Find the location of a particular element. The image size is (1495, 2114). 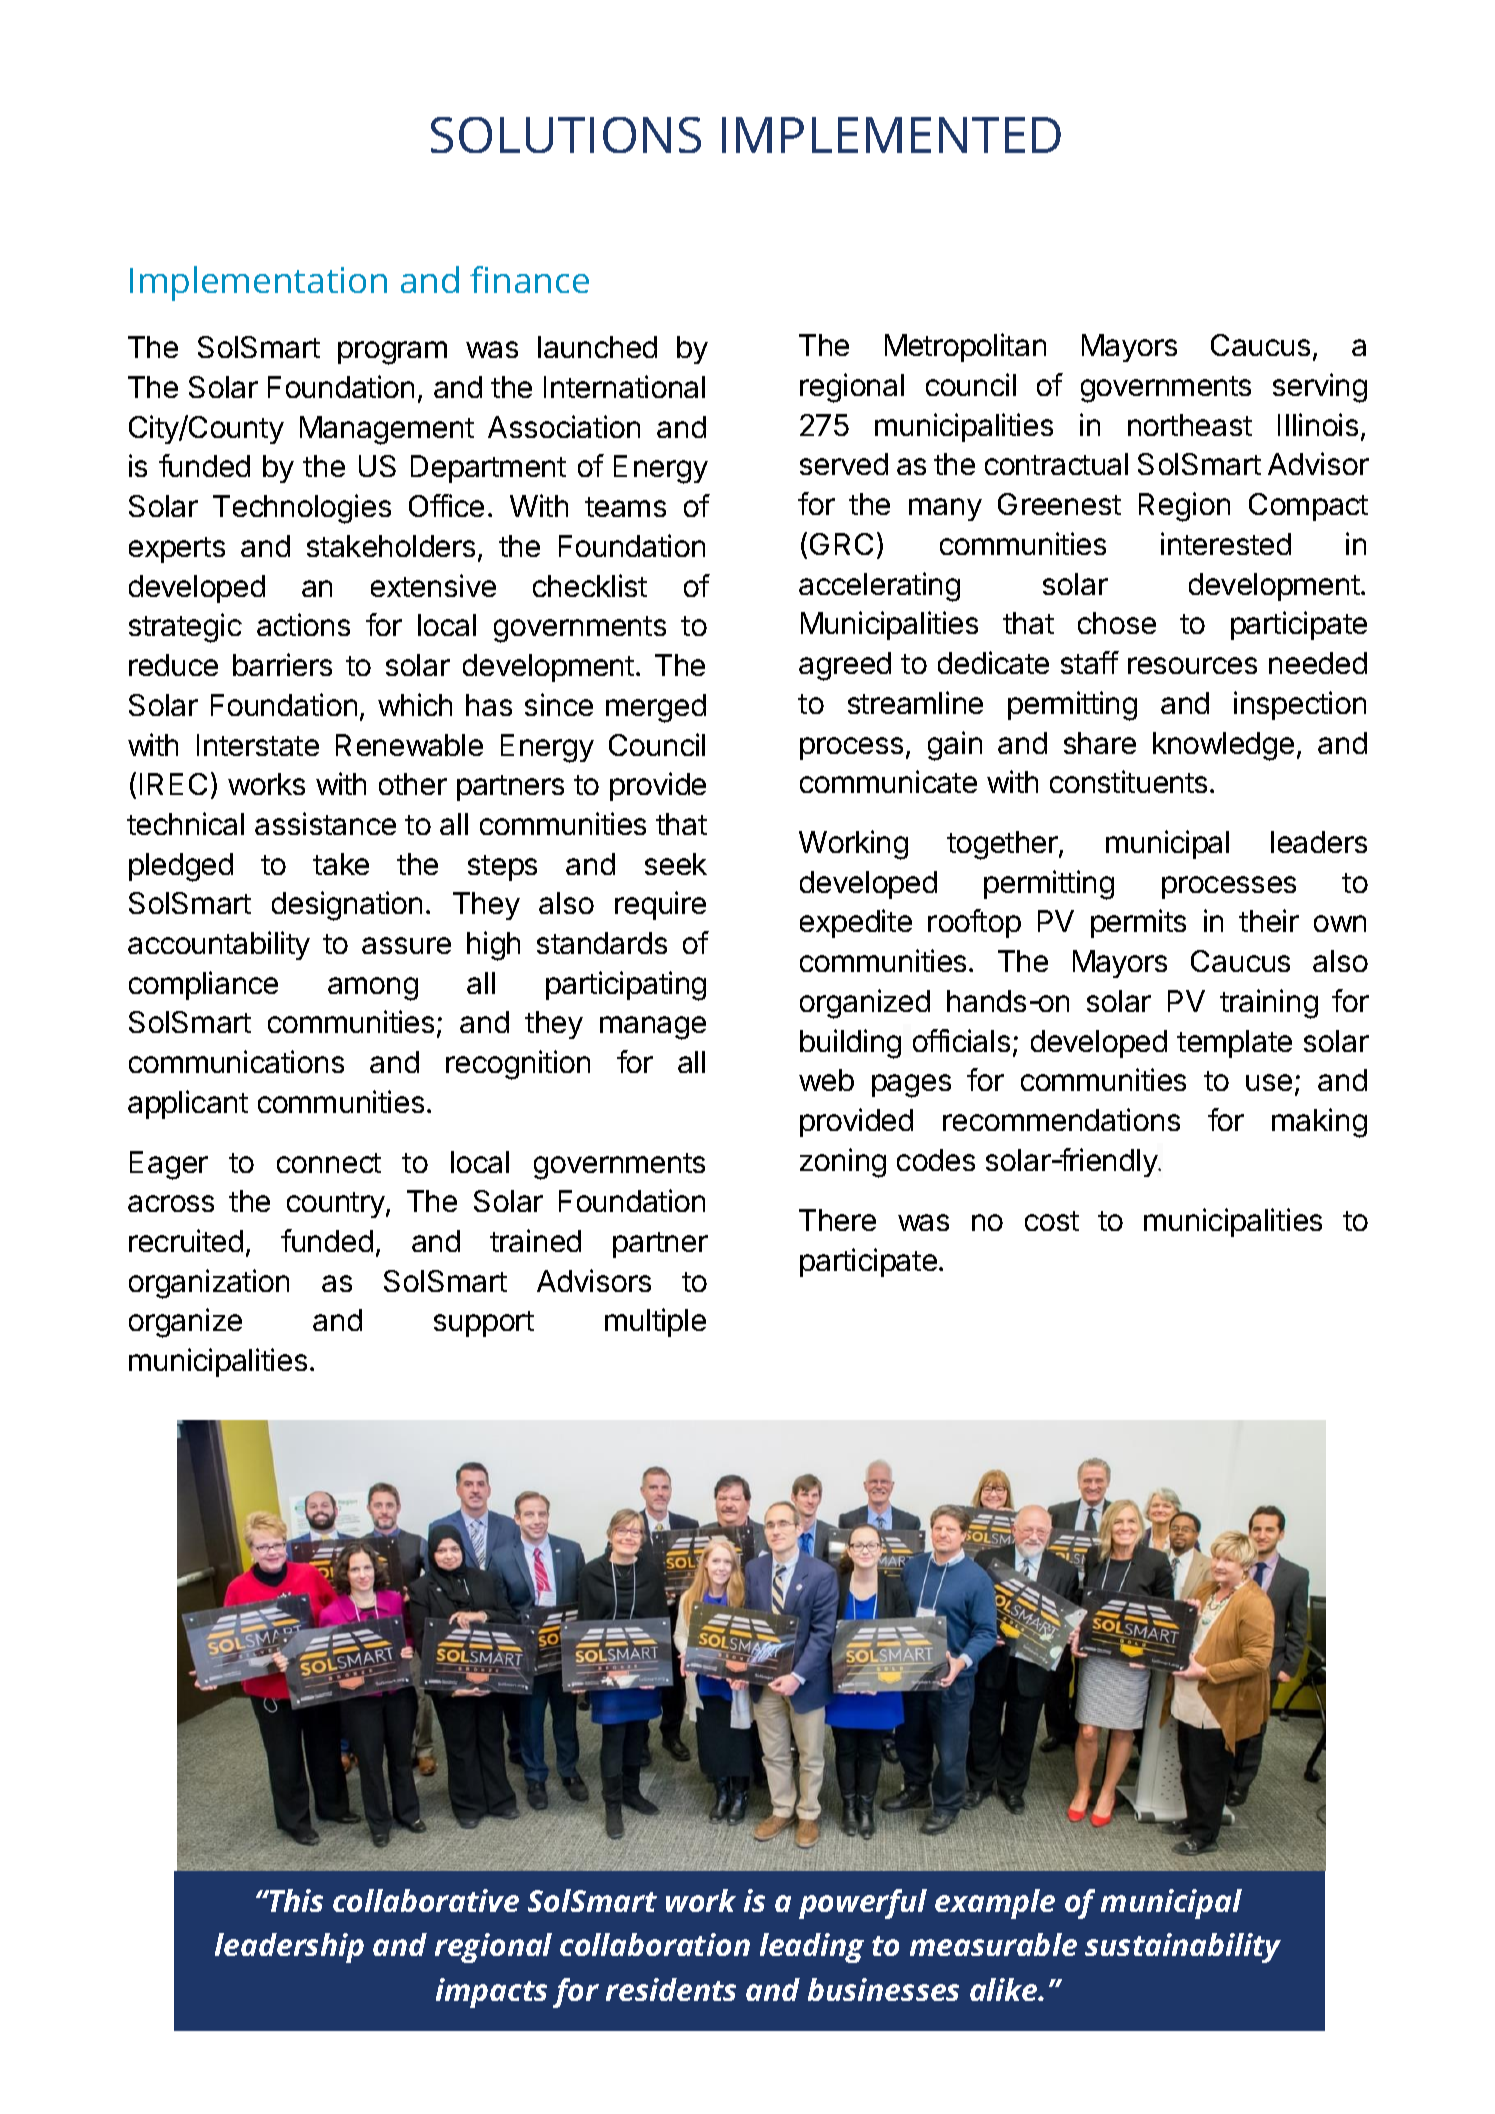

country is located at coordinates (337, 1205).
